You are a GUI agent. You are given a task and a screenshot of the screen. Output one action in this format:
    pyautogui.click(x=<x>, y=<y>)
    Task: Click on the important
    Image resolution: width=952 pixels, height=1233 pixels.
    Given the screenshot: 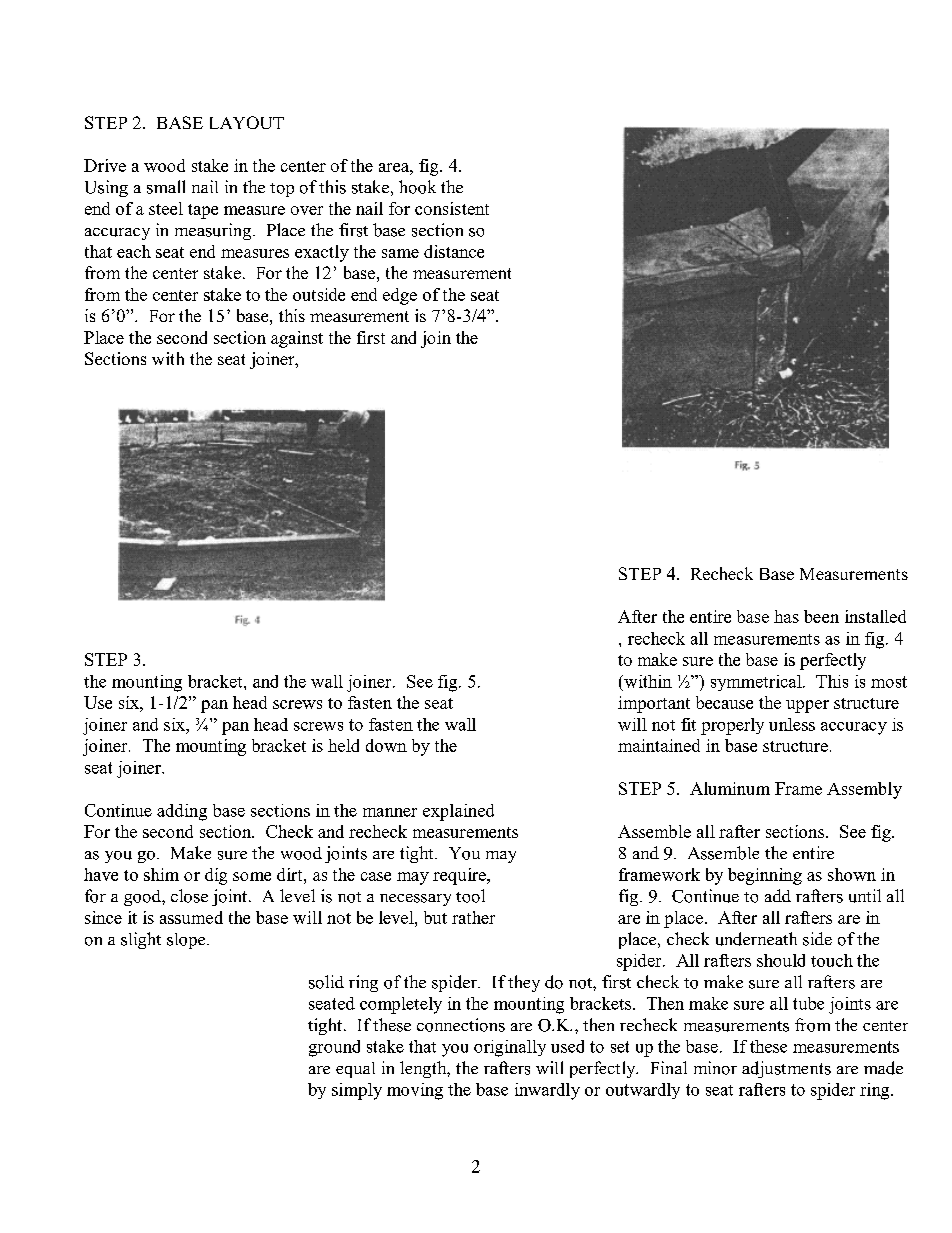 What is the action you would take?
    pyautogui.click(x=654, y=704)
